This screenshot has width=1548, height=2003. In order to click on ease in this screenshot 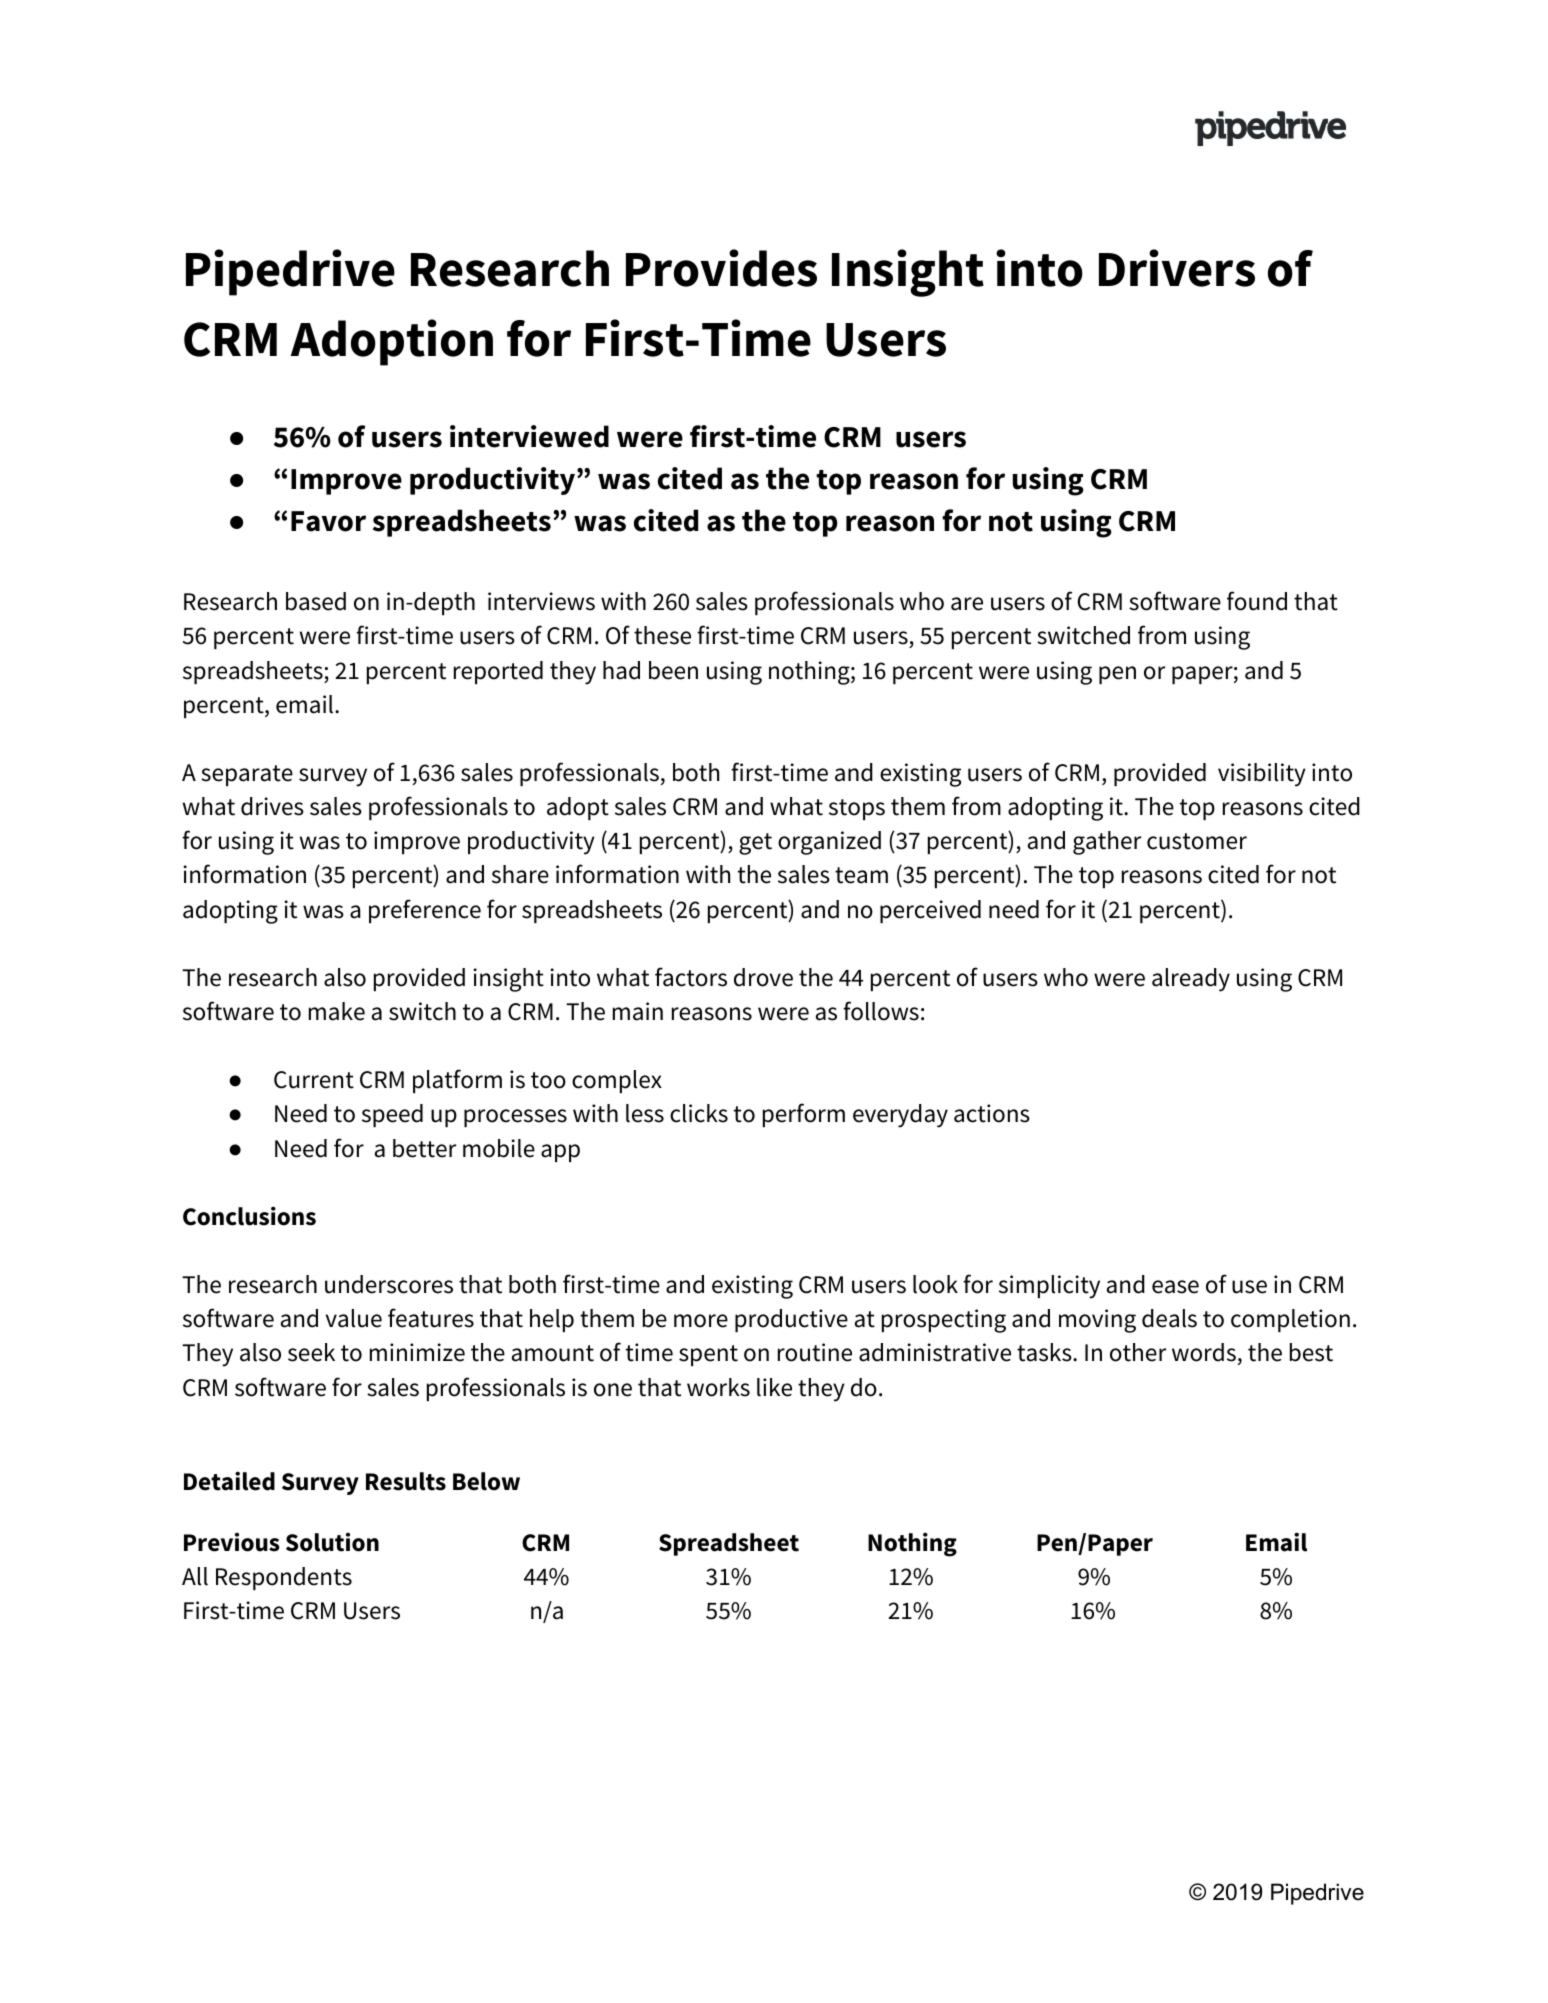, I will do `click(1175, 1287)`.
